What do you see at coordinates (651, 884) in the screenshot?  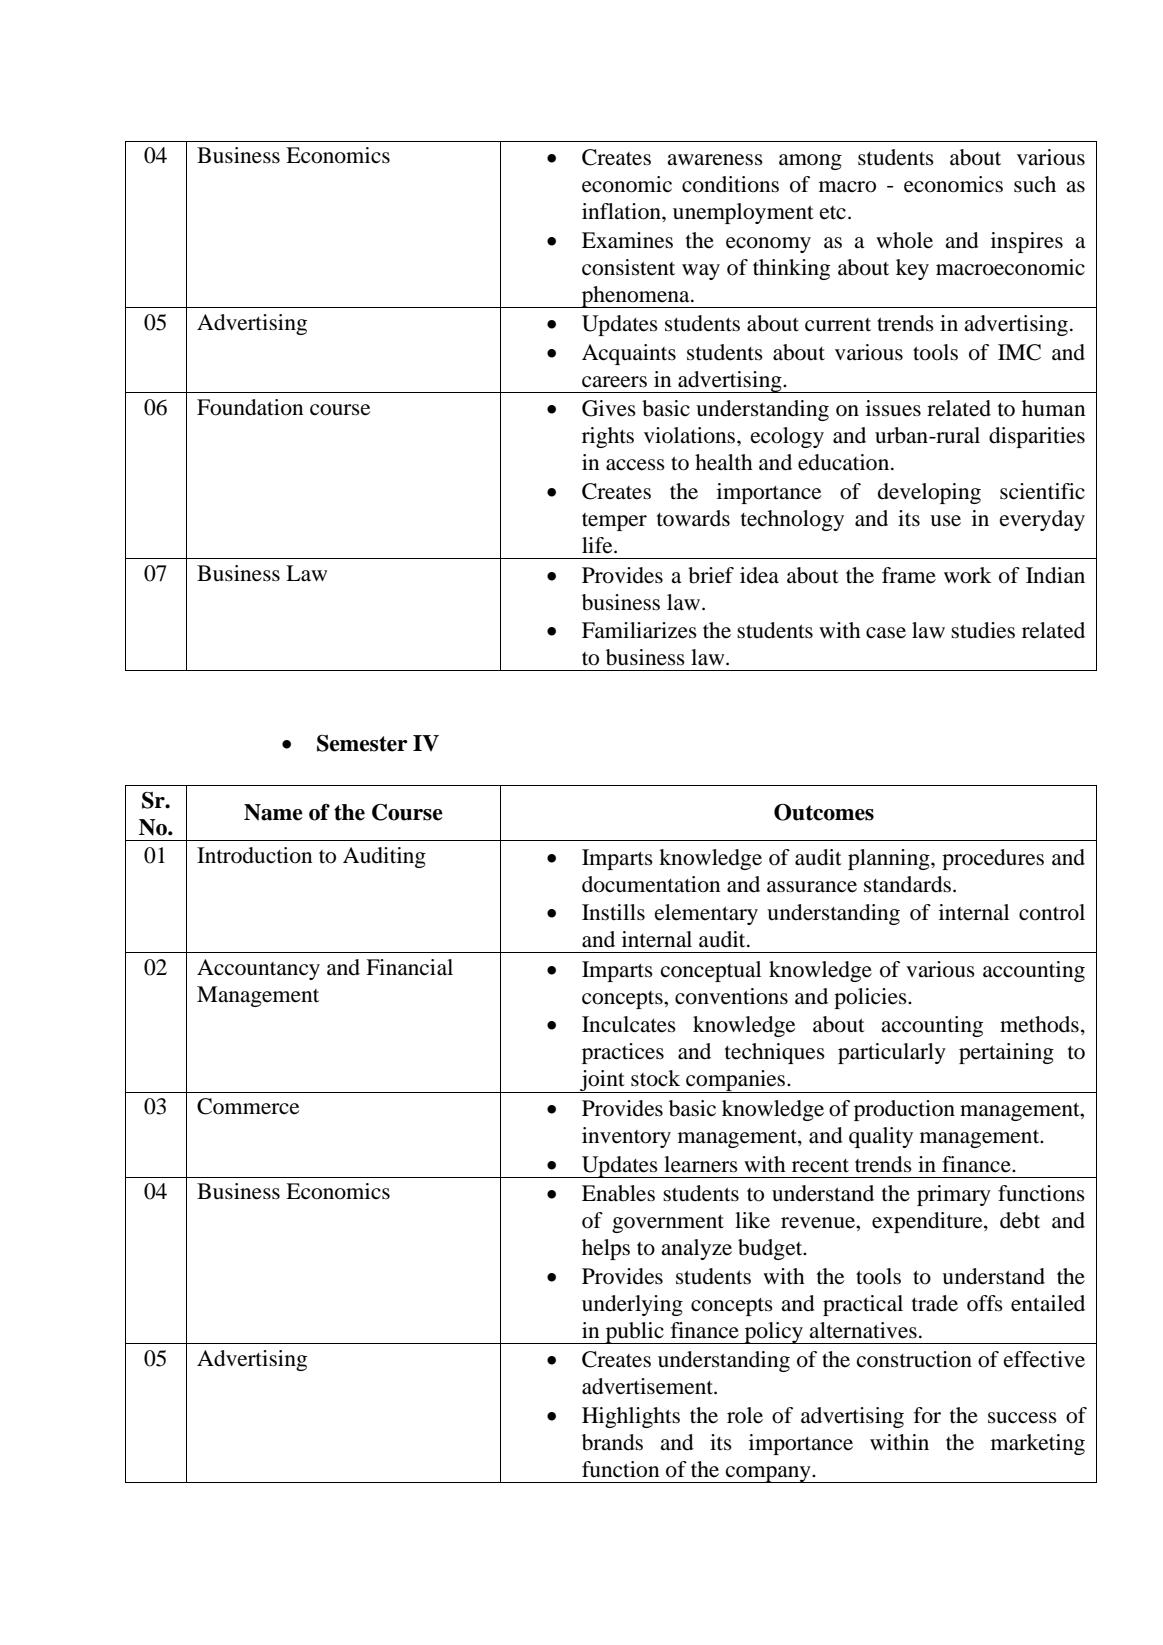 I see `documentation` at bounding box center [651, 884].
